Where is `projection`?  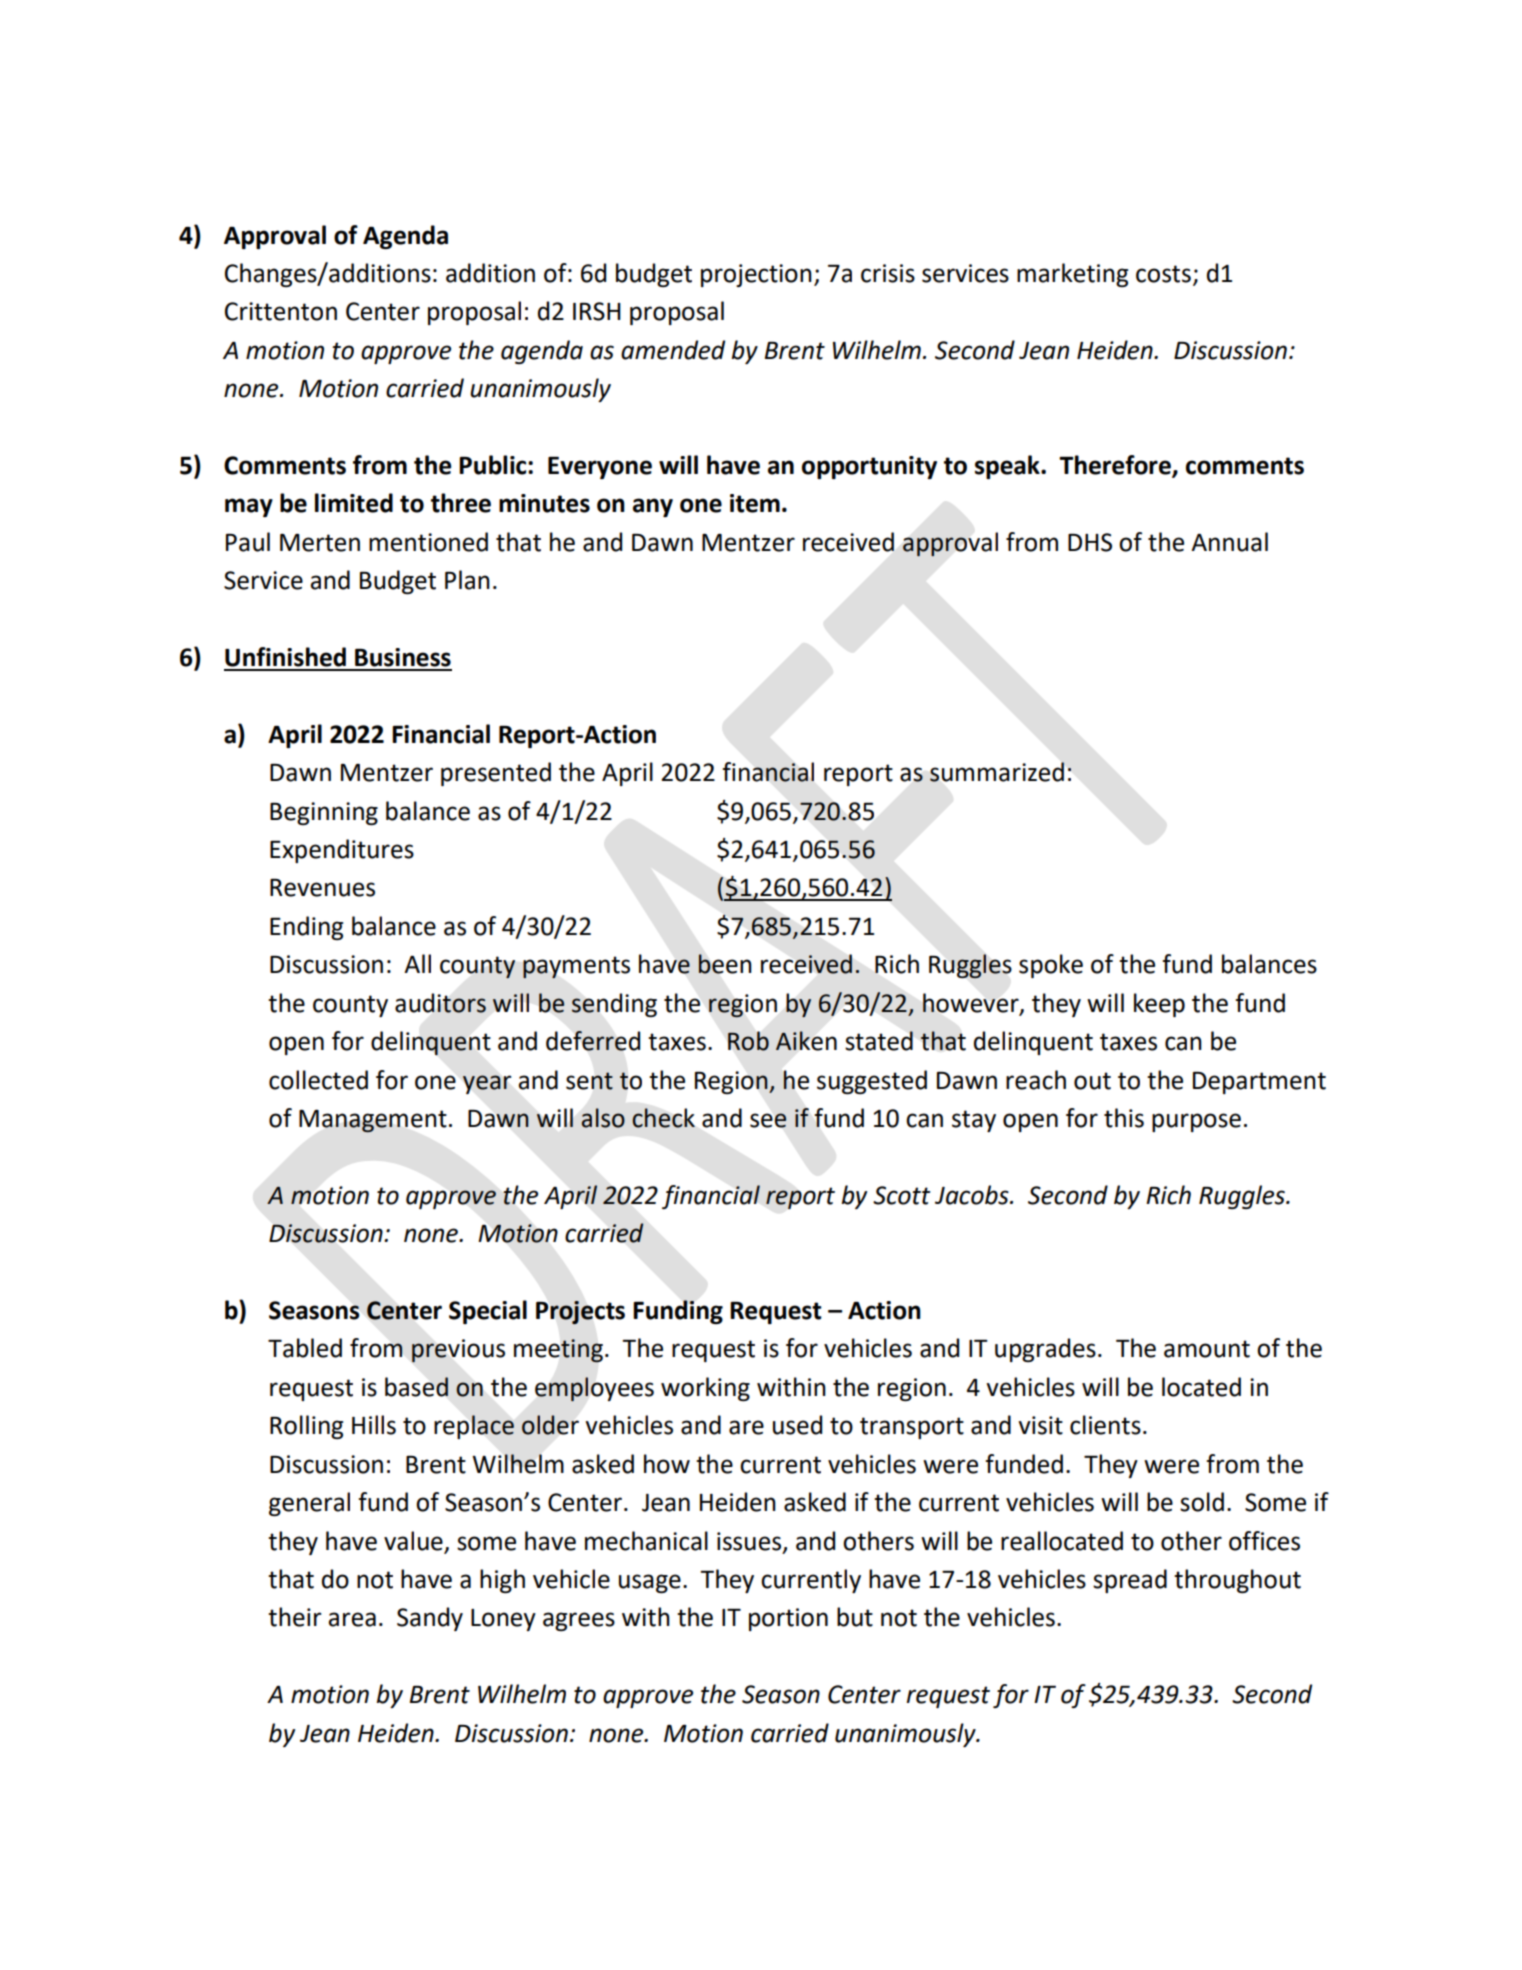 projection is located at coordinates (756, 275).
